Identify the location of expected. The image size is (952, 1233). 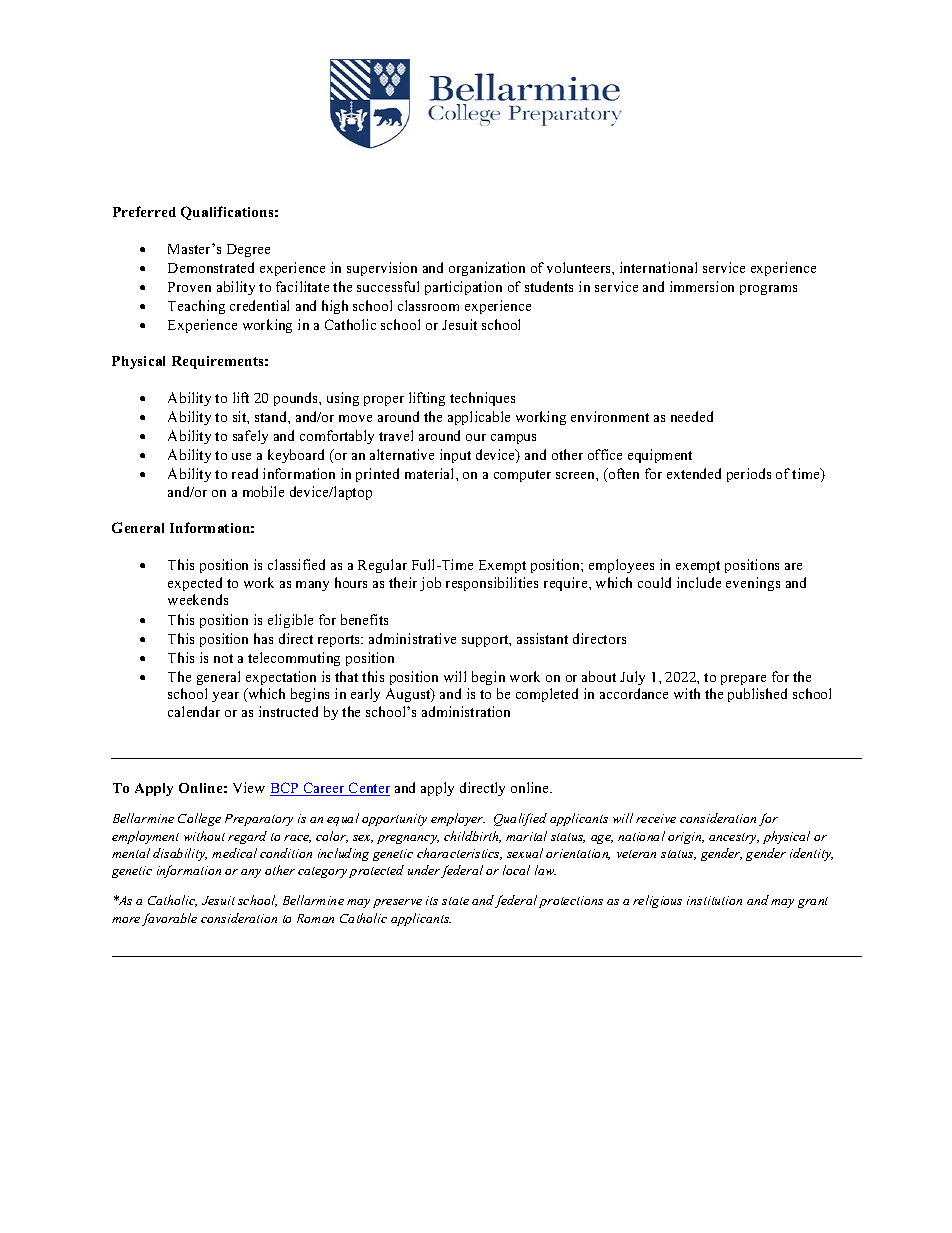
(195, 584).
